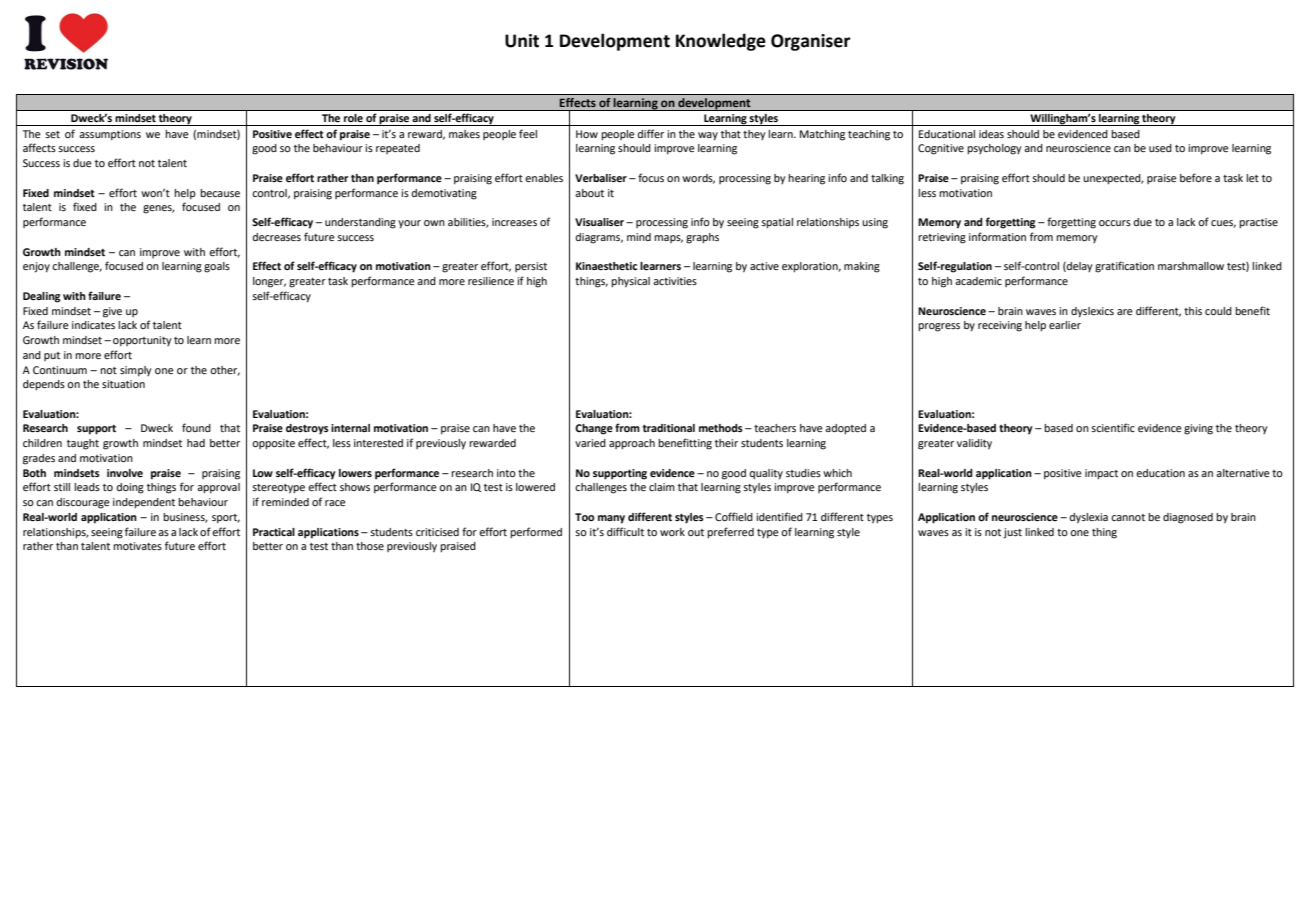 The image size is (1308, 924). What do you see at coordinates (226, 519) in the page?
I see `sport` at bounding box center [226, 519].
